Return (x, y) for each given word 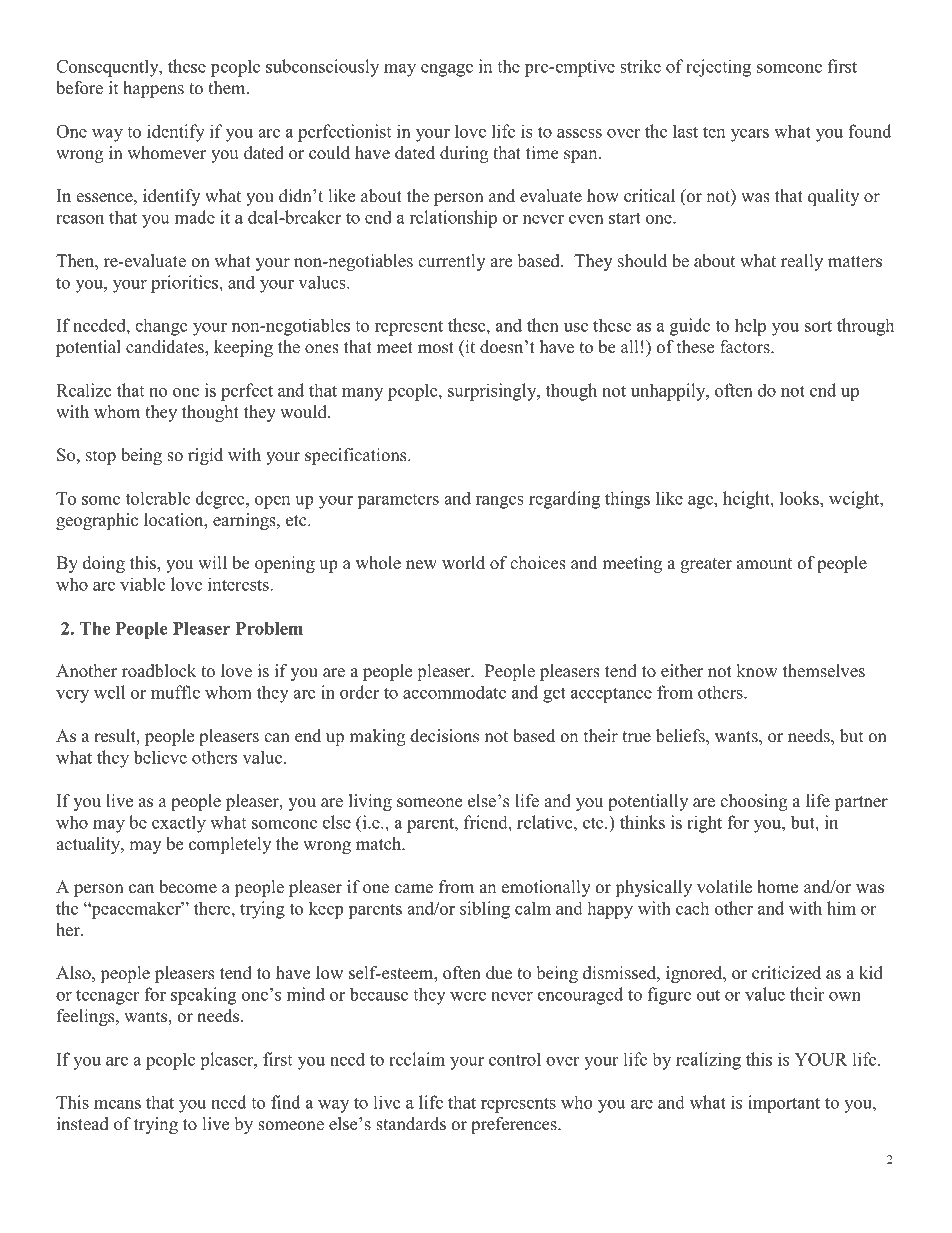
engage (447, 70)
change (161, 327)
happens (153, 89)
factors (746, 347)
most (436, 348)
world (463, 563)
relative (546, 822)
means (117, 1104)
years (750, 135)
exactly (179, 824)
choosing (754, 802)
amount (764, 564)
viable (142, 584)
